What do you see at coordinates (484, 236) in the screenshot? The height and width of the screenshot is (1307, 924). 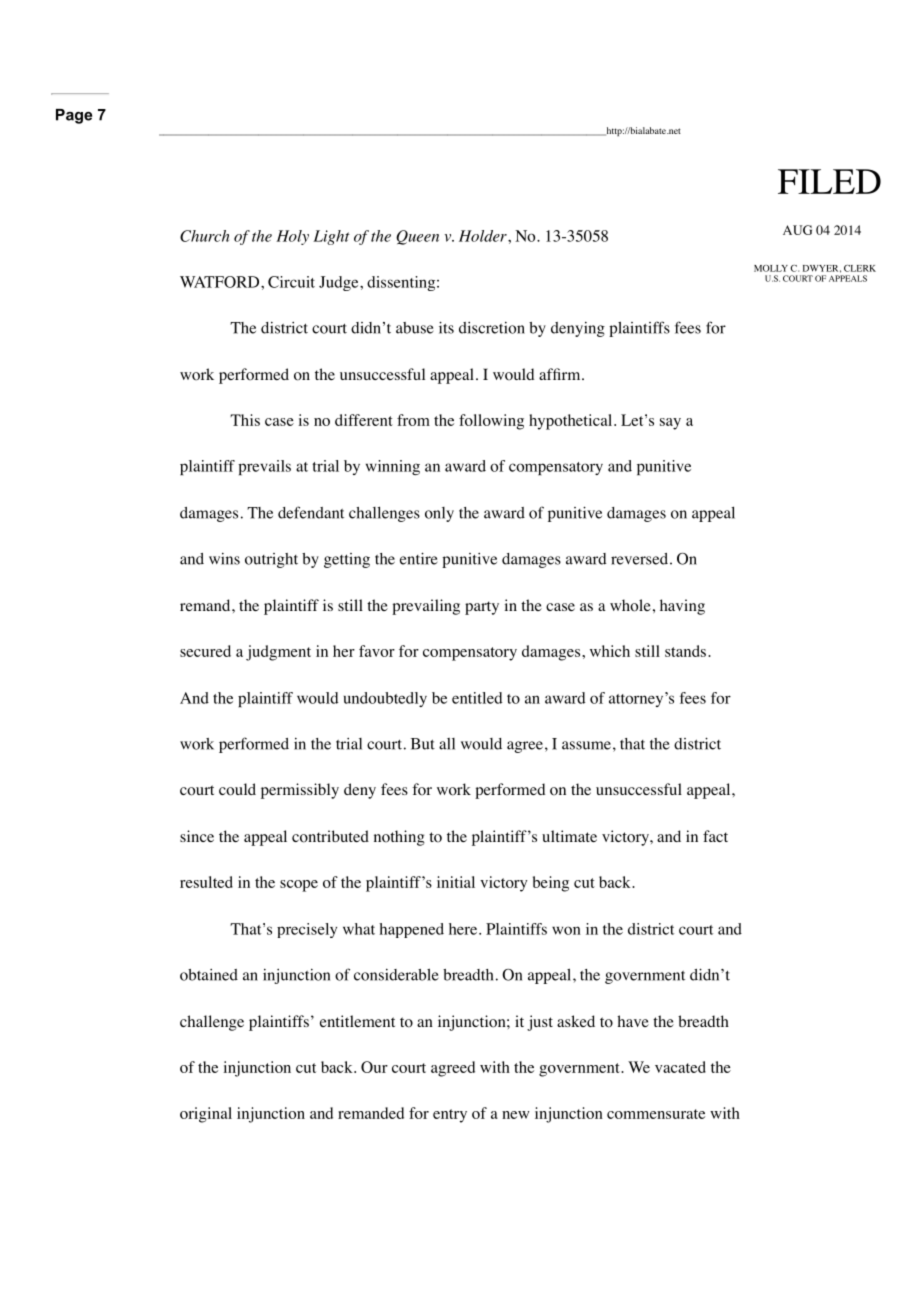 I see `Holder` at bounding box center [484, 236].
